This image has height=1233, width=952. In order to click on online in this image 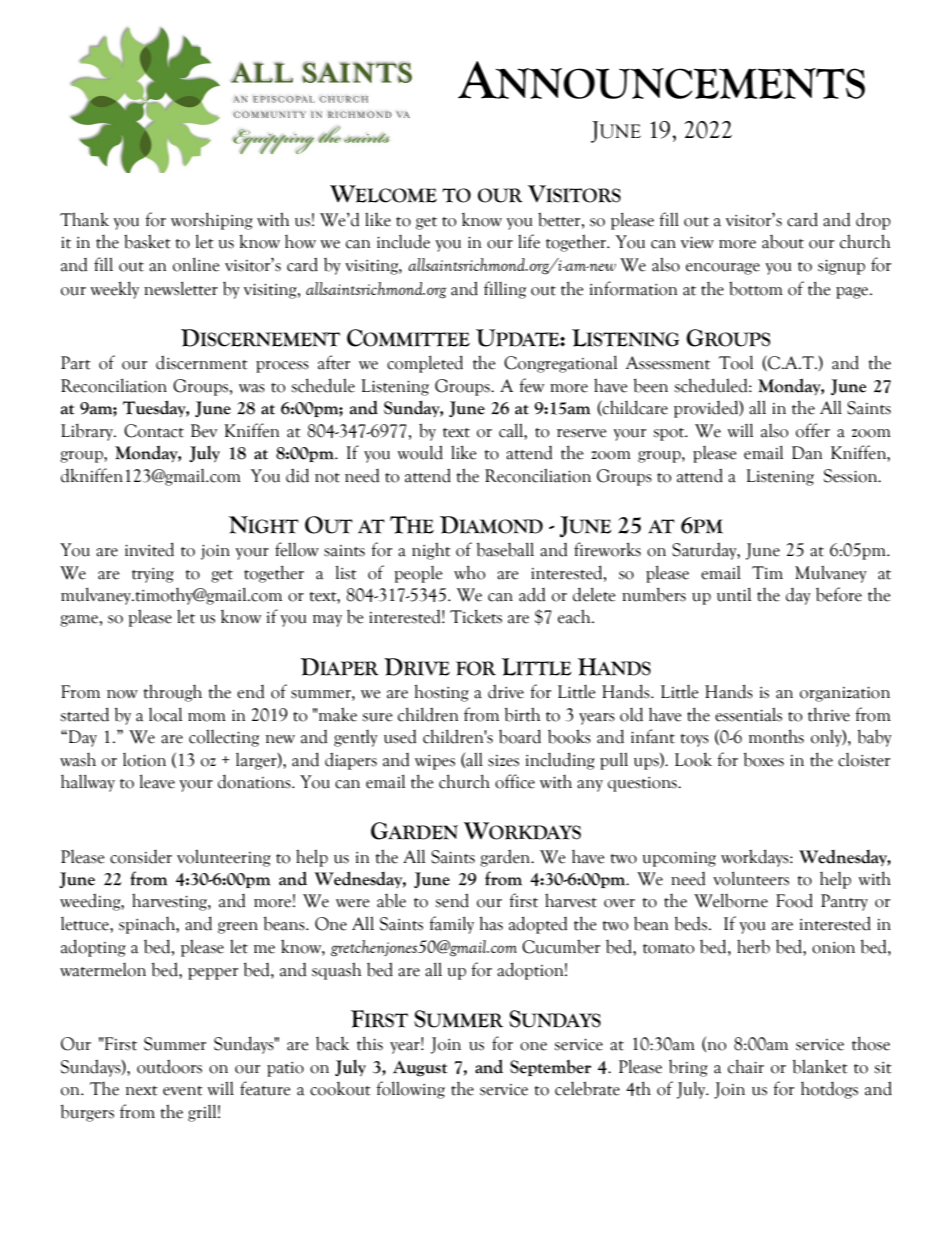, I will do `click(196, 264)`.
